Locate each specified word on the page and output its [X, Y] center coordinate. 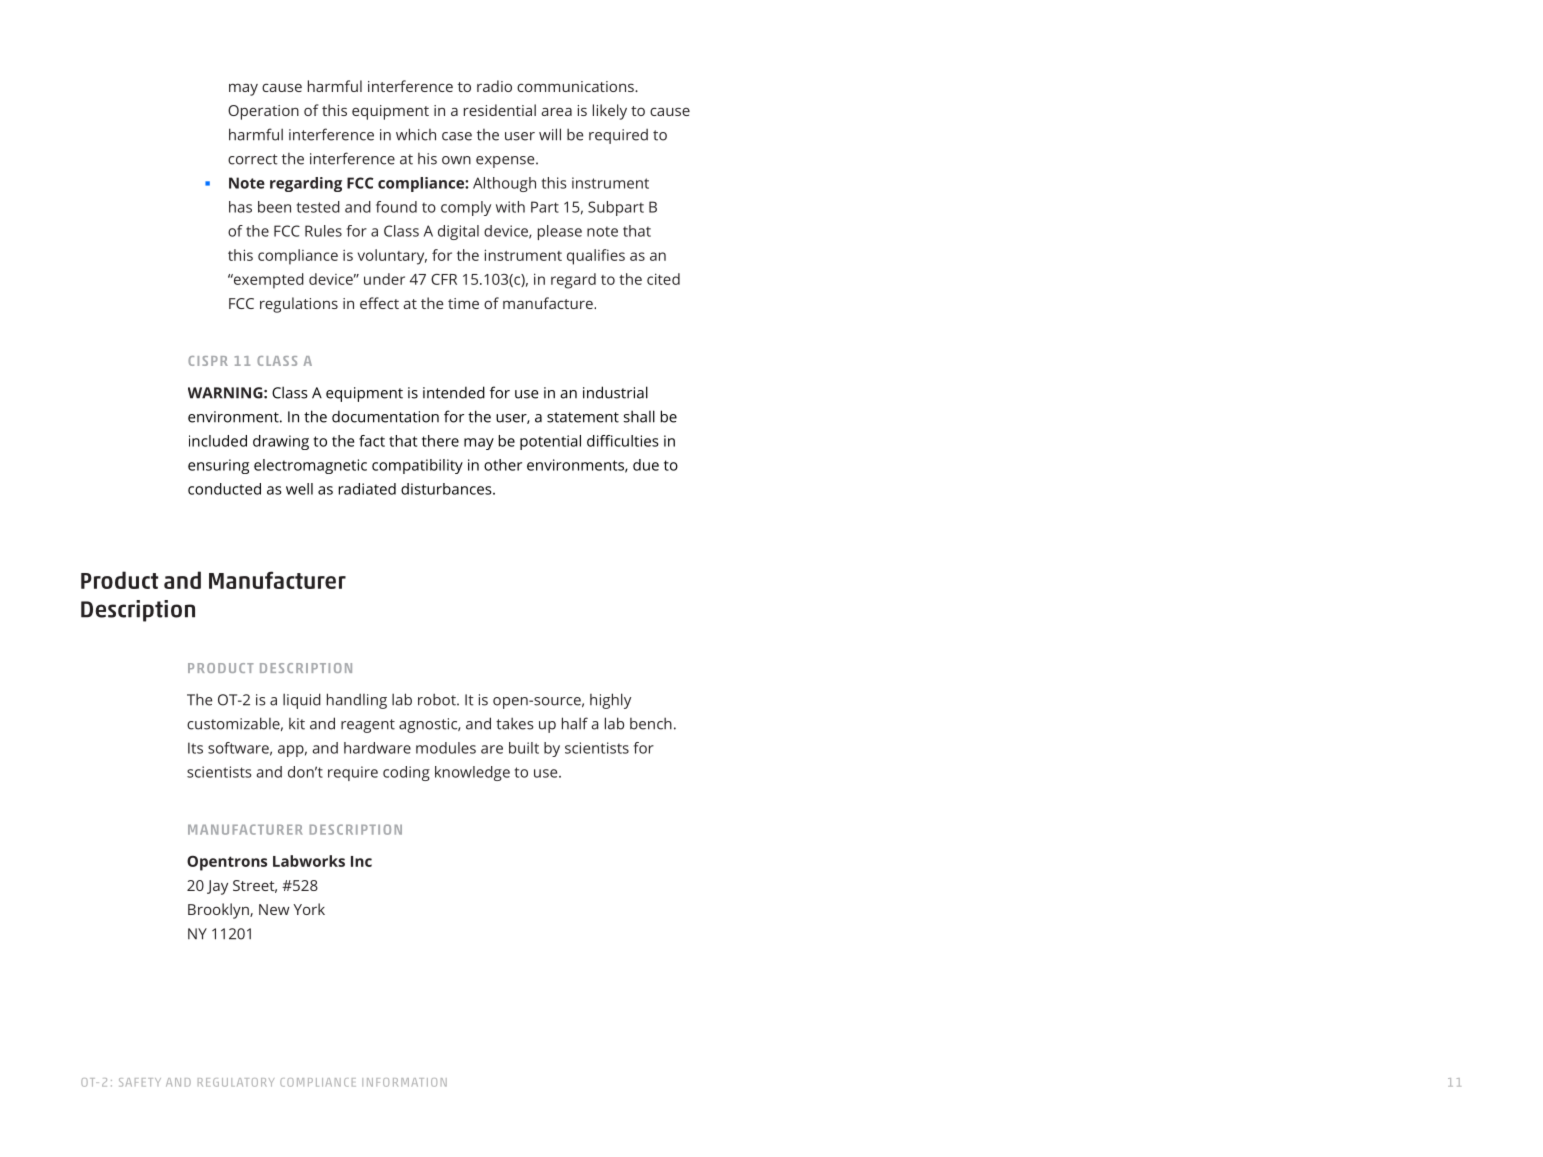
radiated [367, 489]
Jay [217, 887]
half [575, 723]
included [218, 441]
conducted [224, 489]
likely [610, 112]
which [416, 134]
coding [406, 773]
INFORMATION [404, 1082]
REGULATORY [236, 1082]
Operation [263, 112]
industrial [615, 392]
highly [610, 701]
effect [379, 303]
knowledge [472, 773]
